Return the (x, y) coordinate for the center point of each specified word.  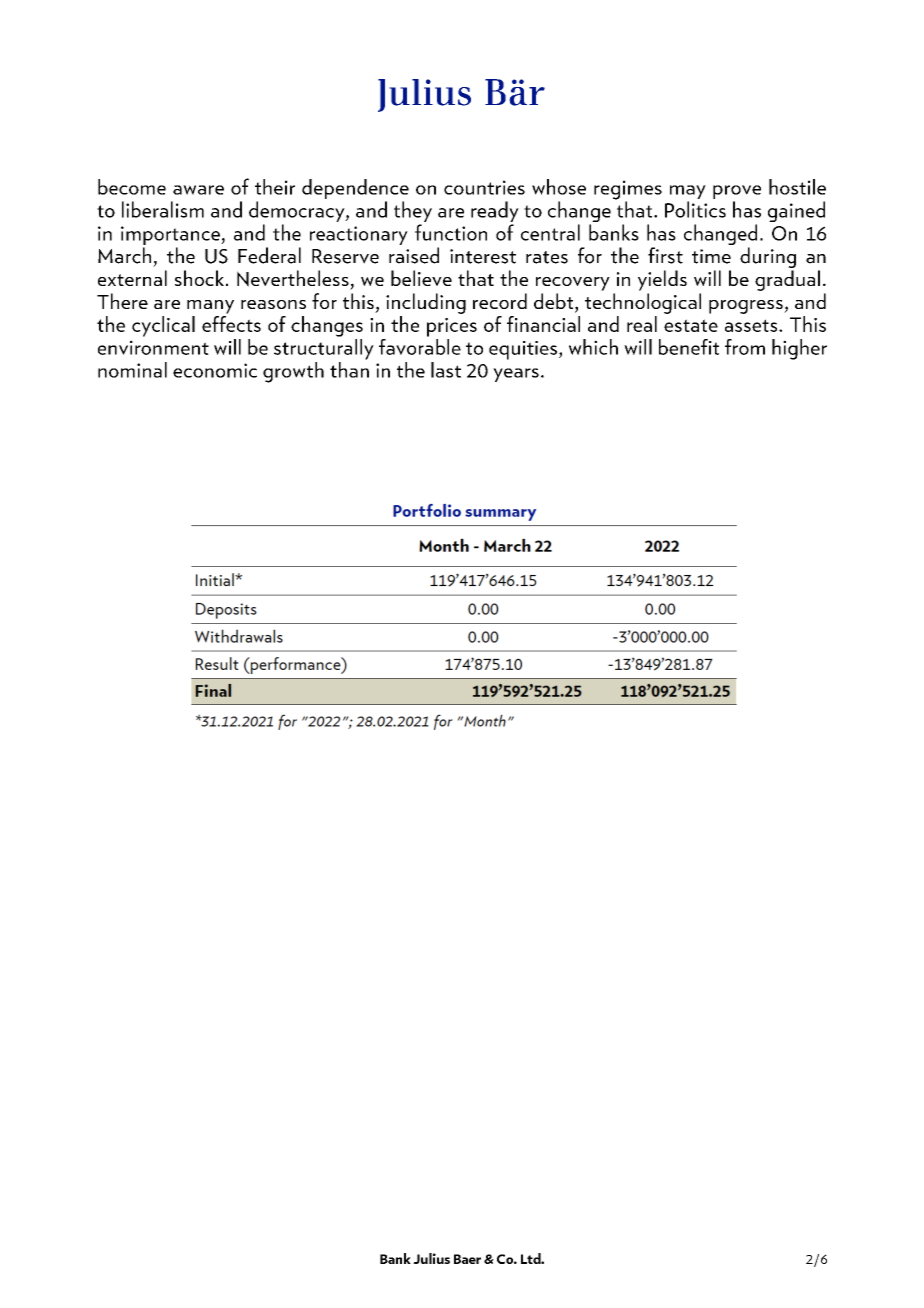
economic (215, 370)
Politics (695, 209)
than (349, 368)
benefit (689, 347)
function (451, 232)
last (446, 370)
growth (293, 372)
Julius (431, 1258)
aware (198, 190)
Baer (467, 1259)
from (745, 347)
